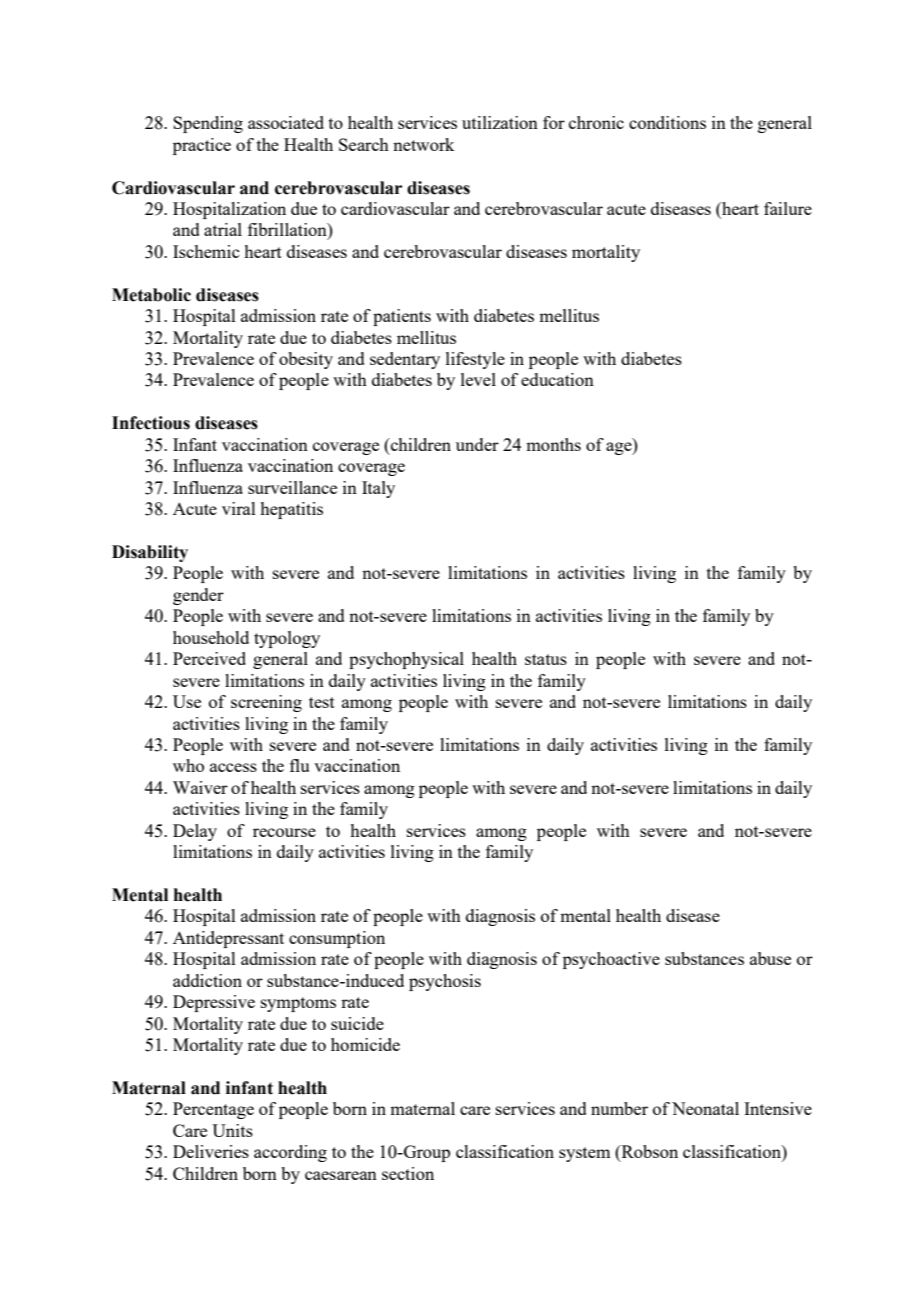  What do you see at coordinates (406, 660) in the document?
I see `psychophysical` at bounding box center [406, 660].
